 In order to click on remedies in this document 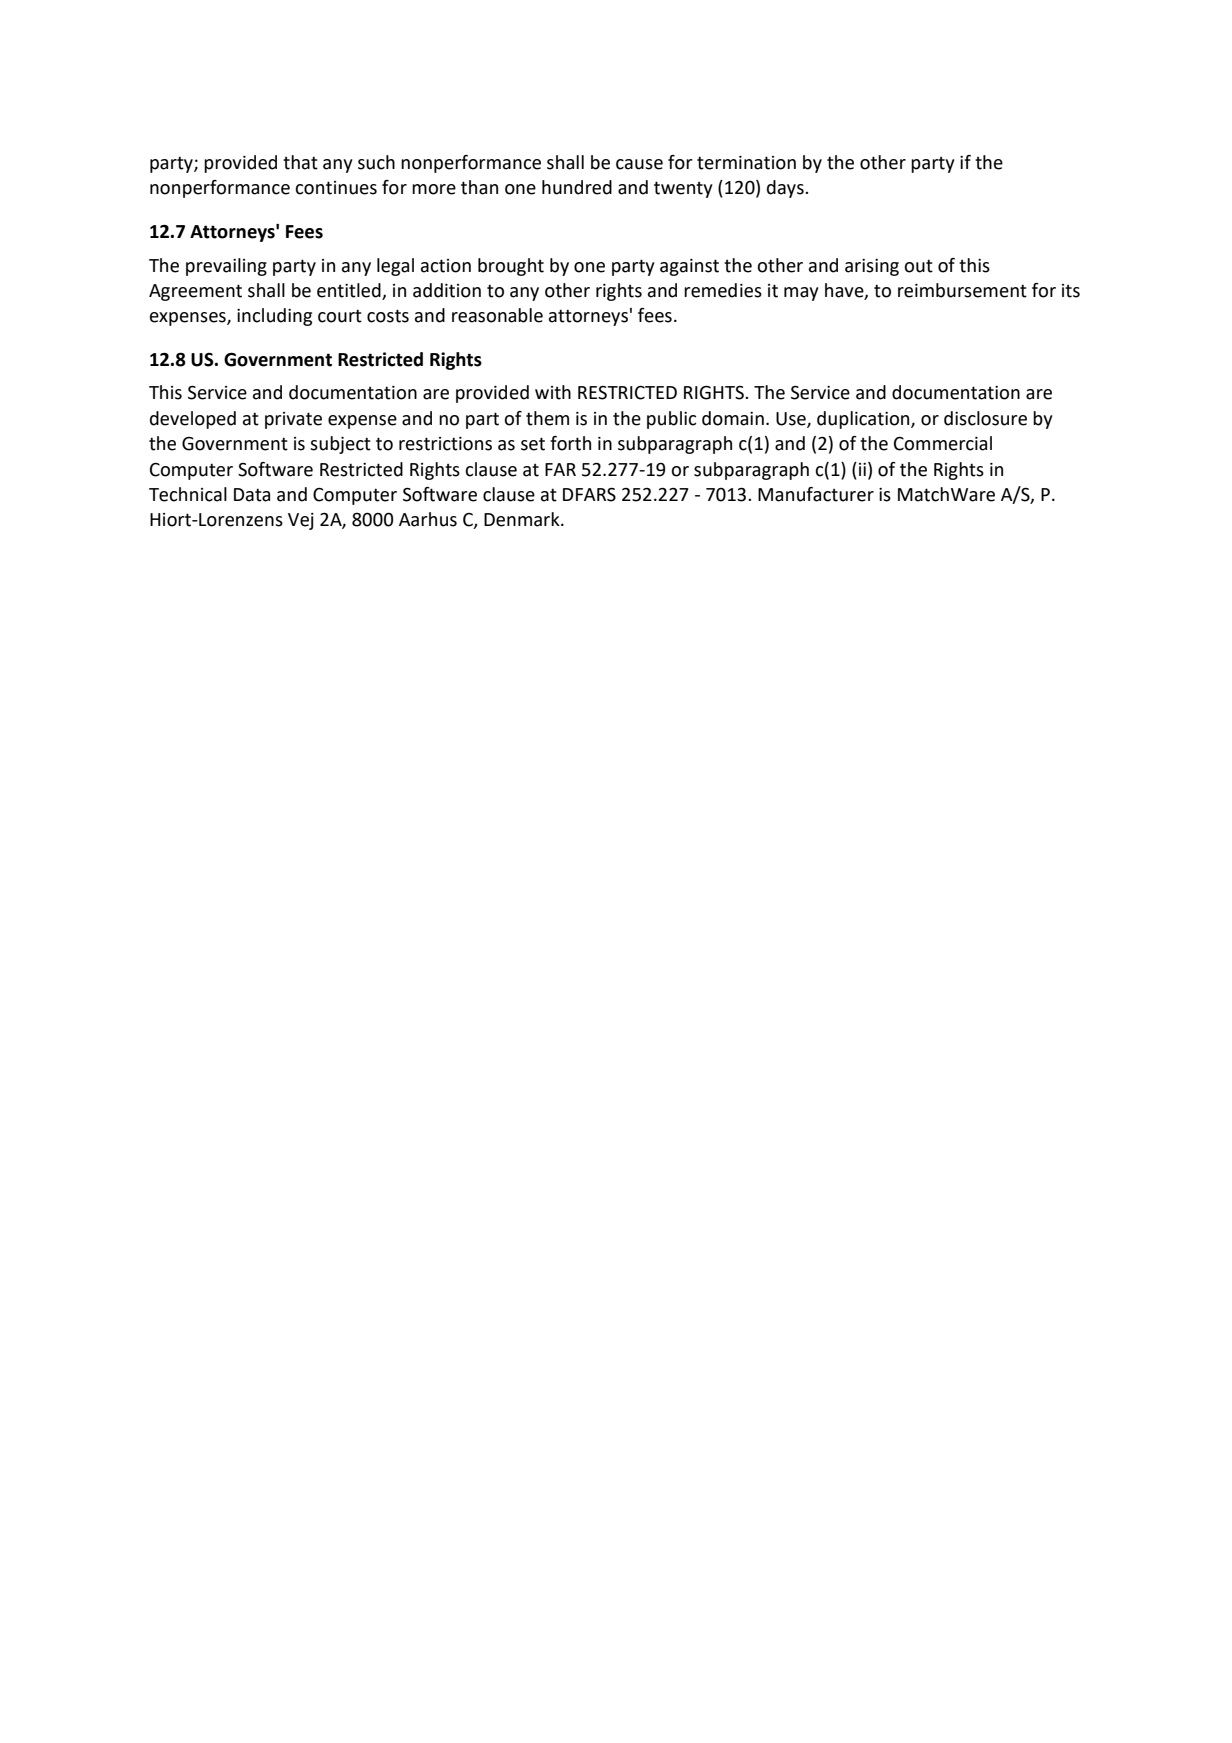, I will do `click(723, 290)`.
